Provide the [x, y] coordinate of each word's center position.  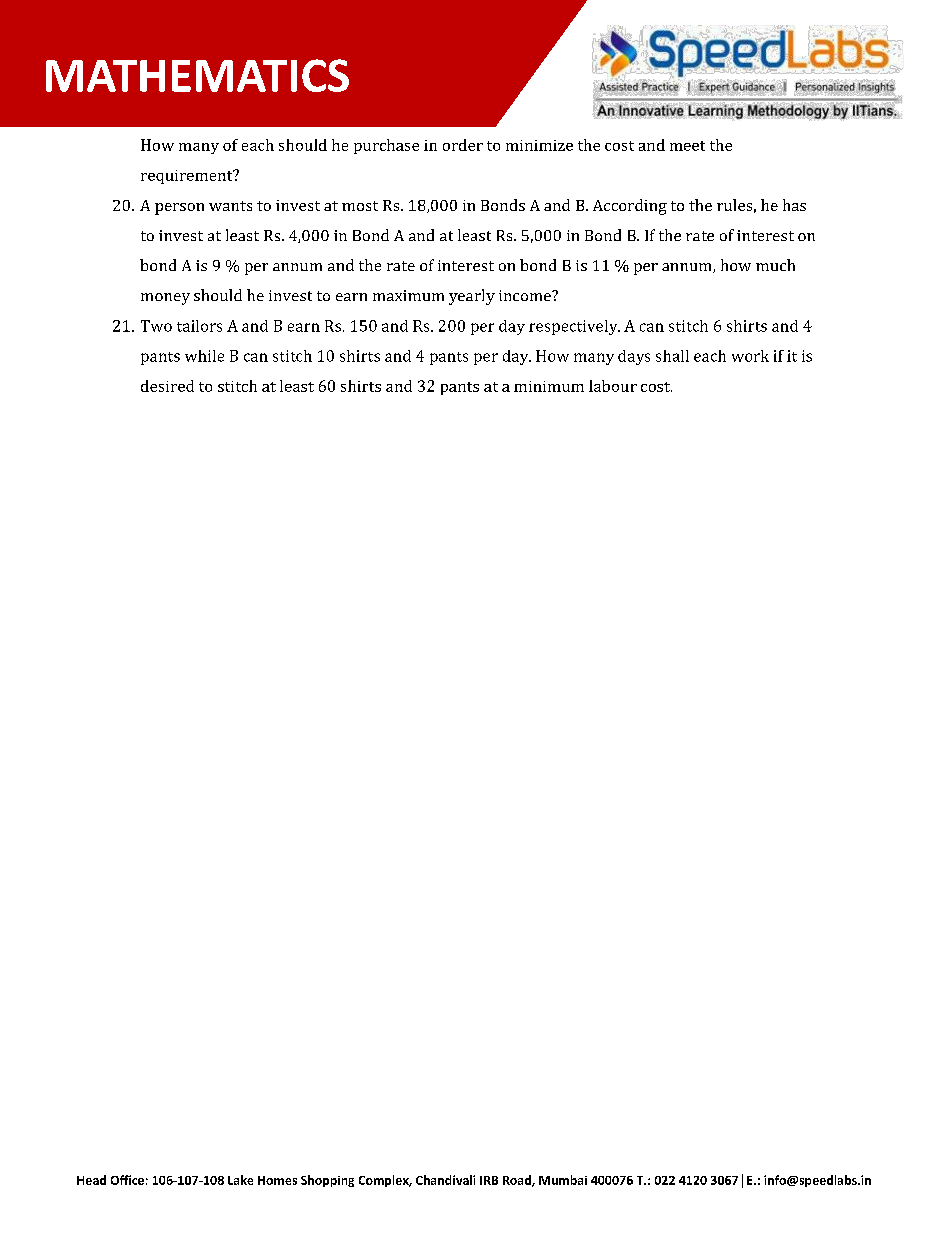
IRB [489, 1180]
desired [167, 386]
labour [613, 386]
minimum [549, 386]
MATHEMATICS [197, 75]
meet [687, 146]
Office [127, 1180]
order [463, 145]
